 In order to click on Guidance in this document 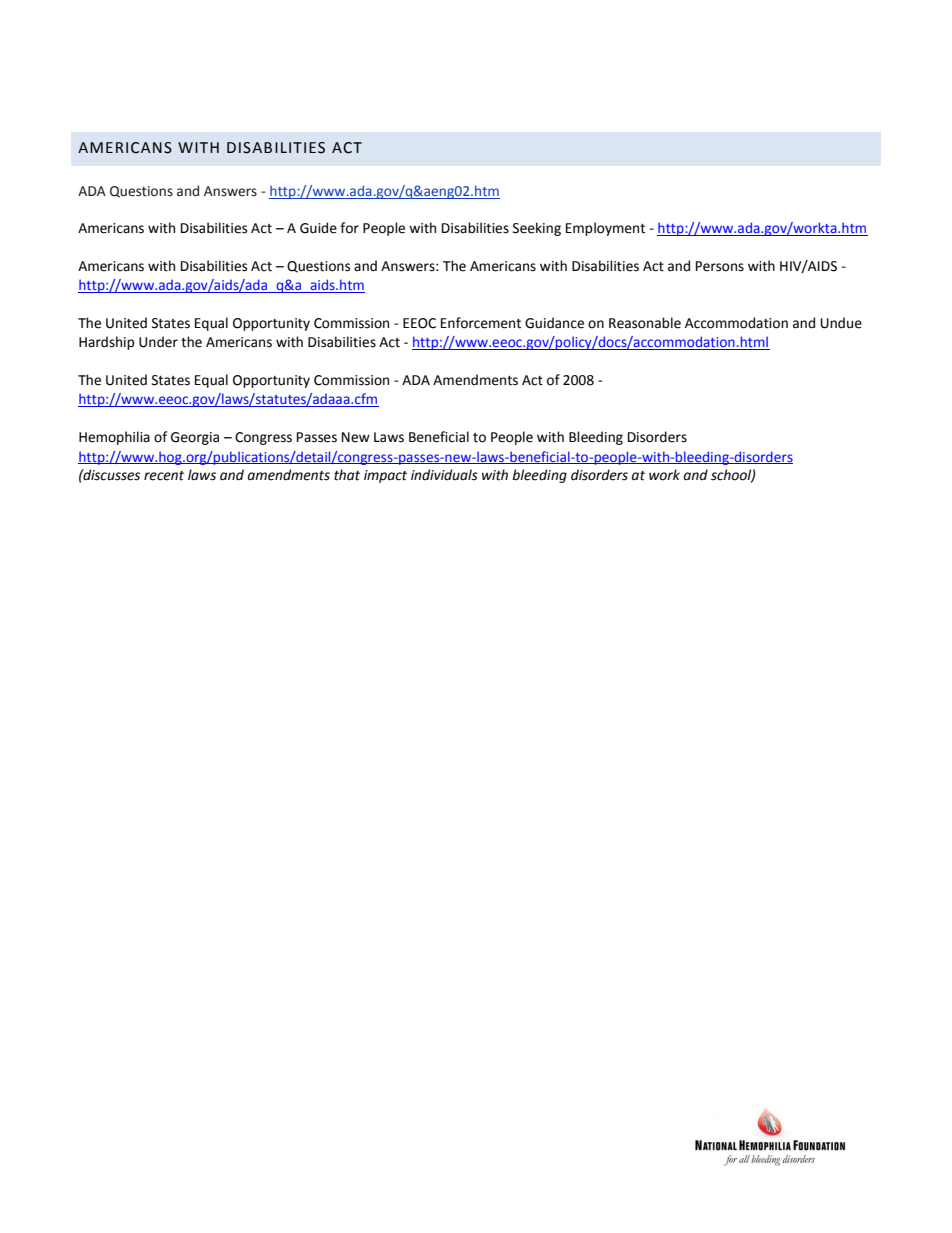, I will do `click(554, 323)`.
